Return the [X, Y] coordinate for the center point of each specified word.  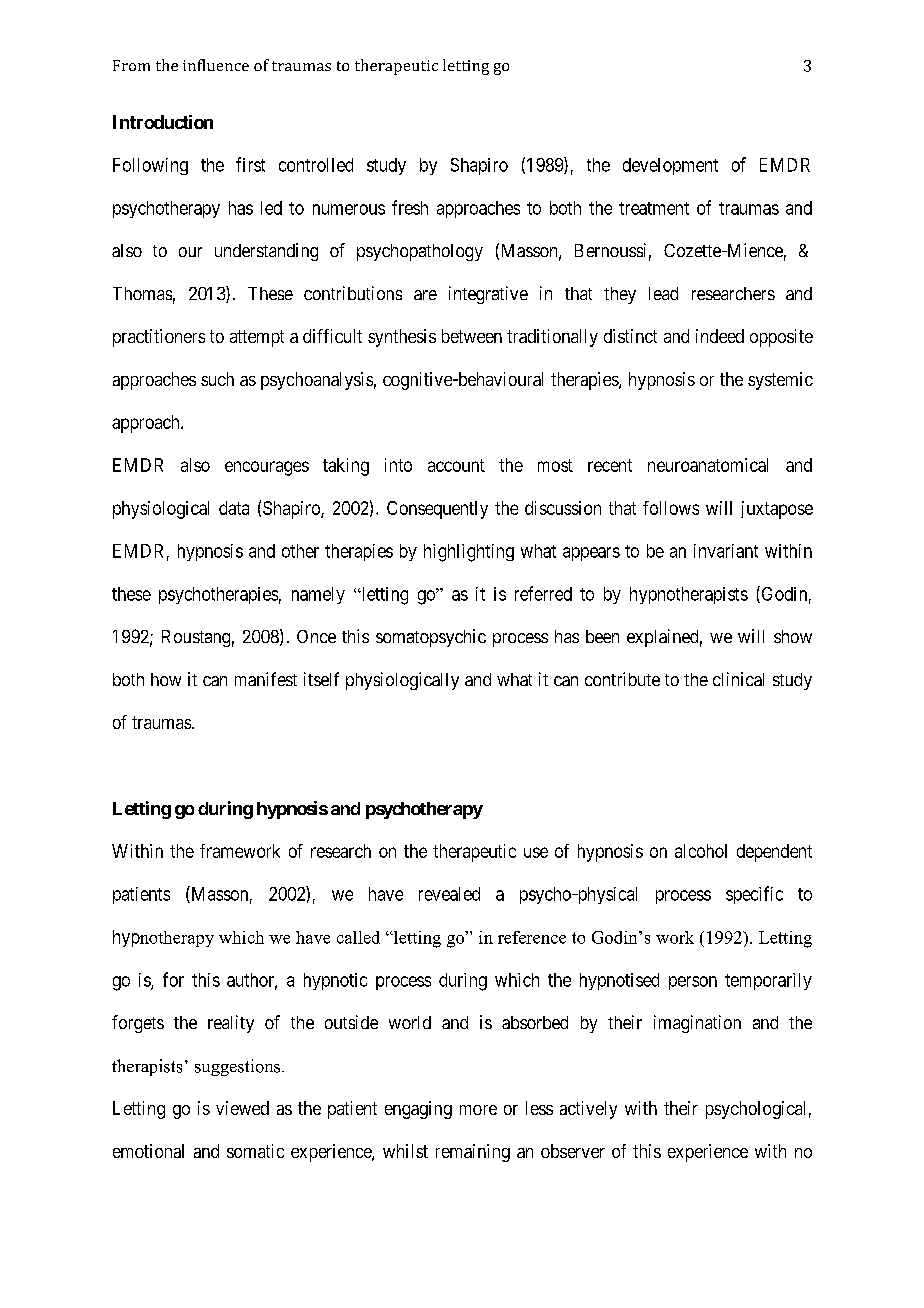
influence [216, 65]
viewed [242, 1108]
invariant [726, 551]
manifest [266, 679]
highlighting [469, 553]
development [670, 166]
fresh [410, 207]
